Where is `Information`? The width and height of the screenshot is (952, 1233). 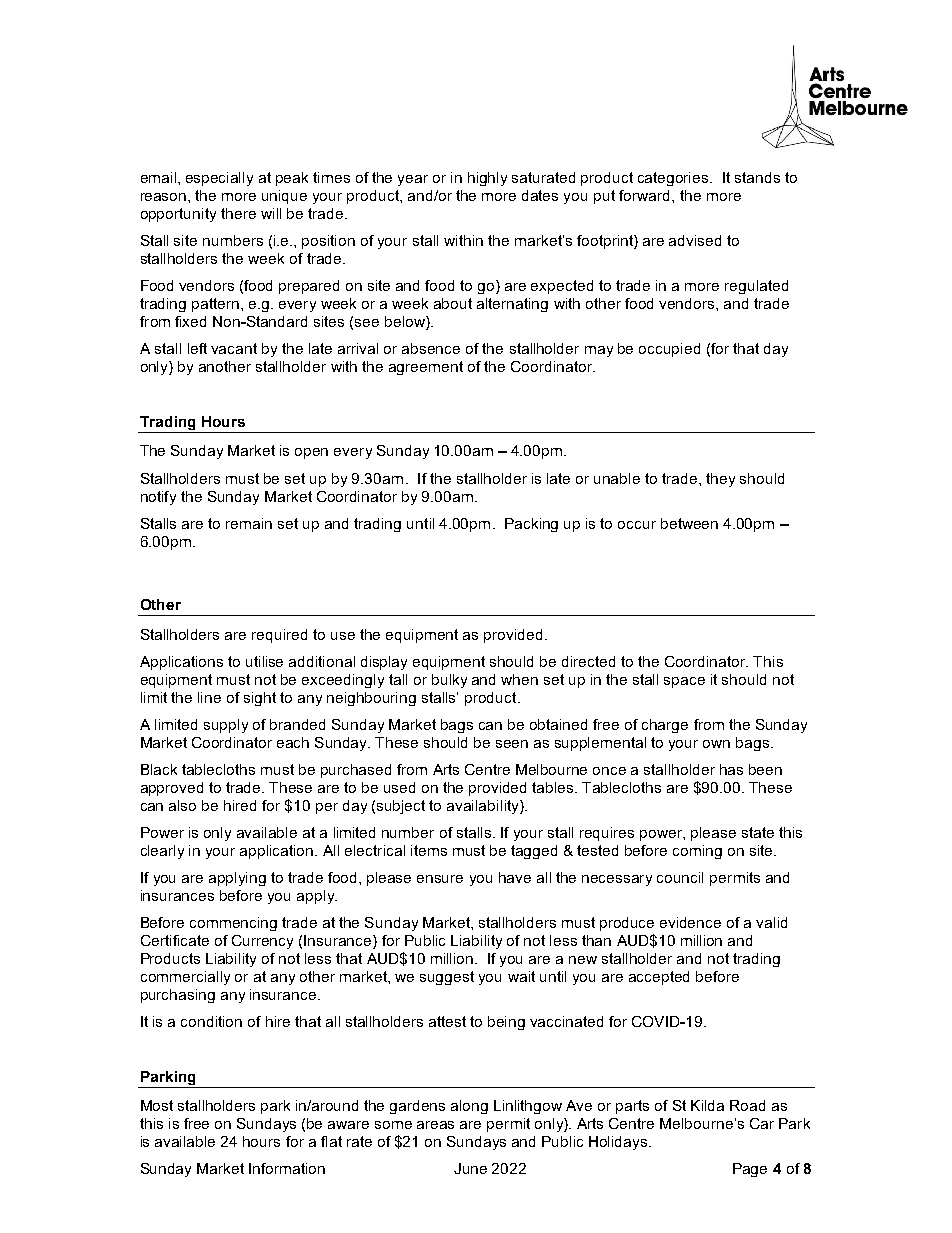
Information is located at coordinates (287, 1168).
